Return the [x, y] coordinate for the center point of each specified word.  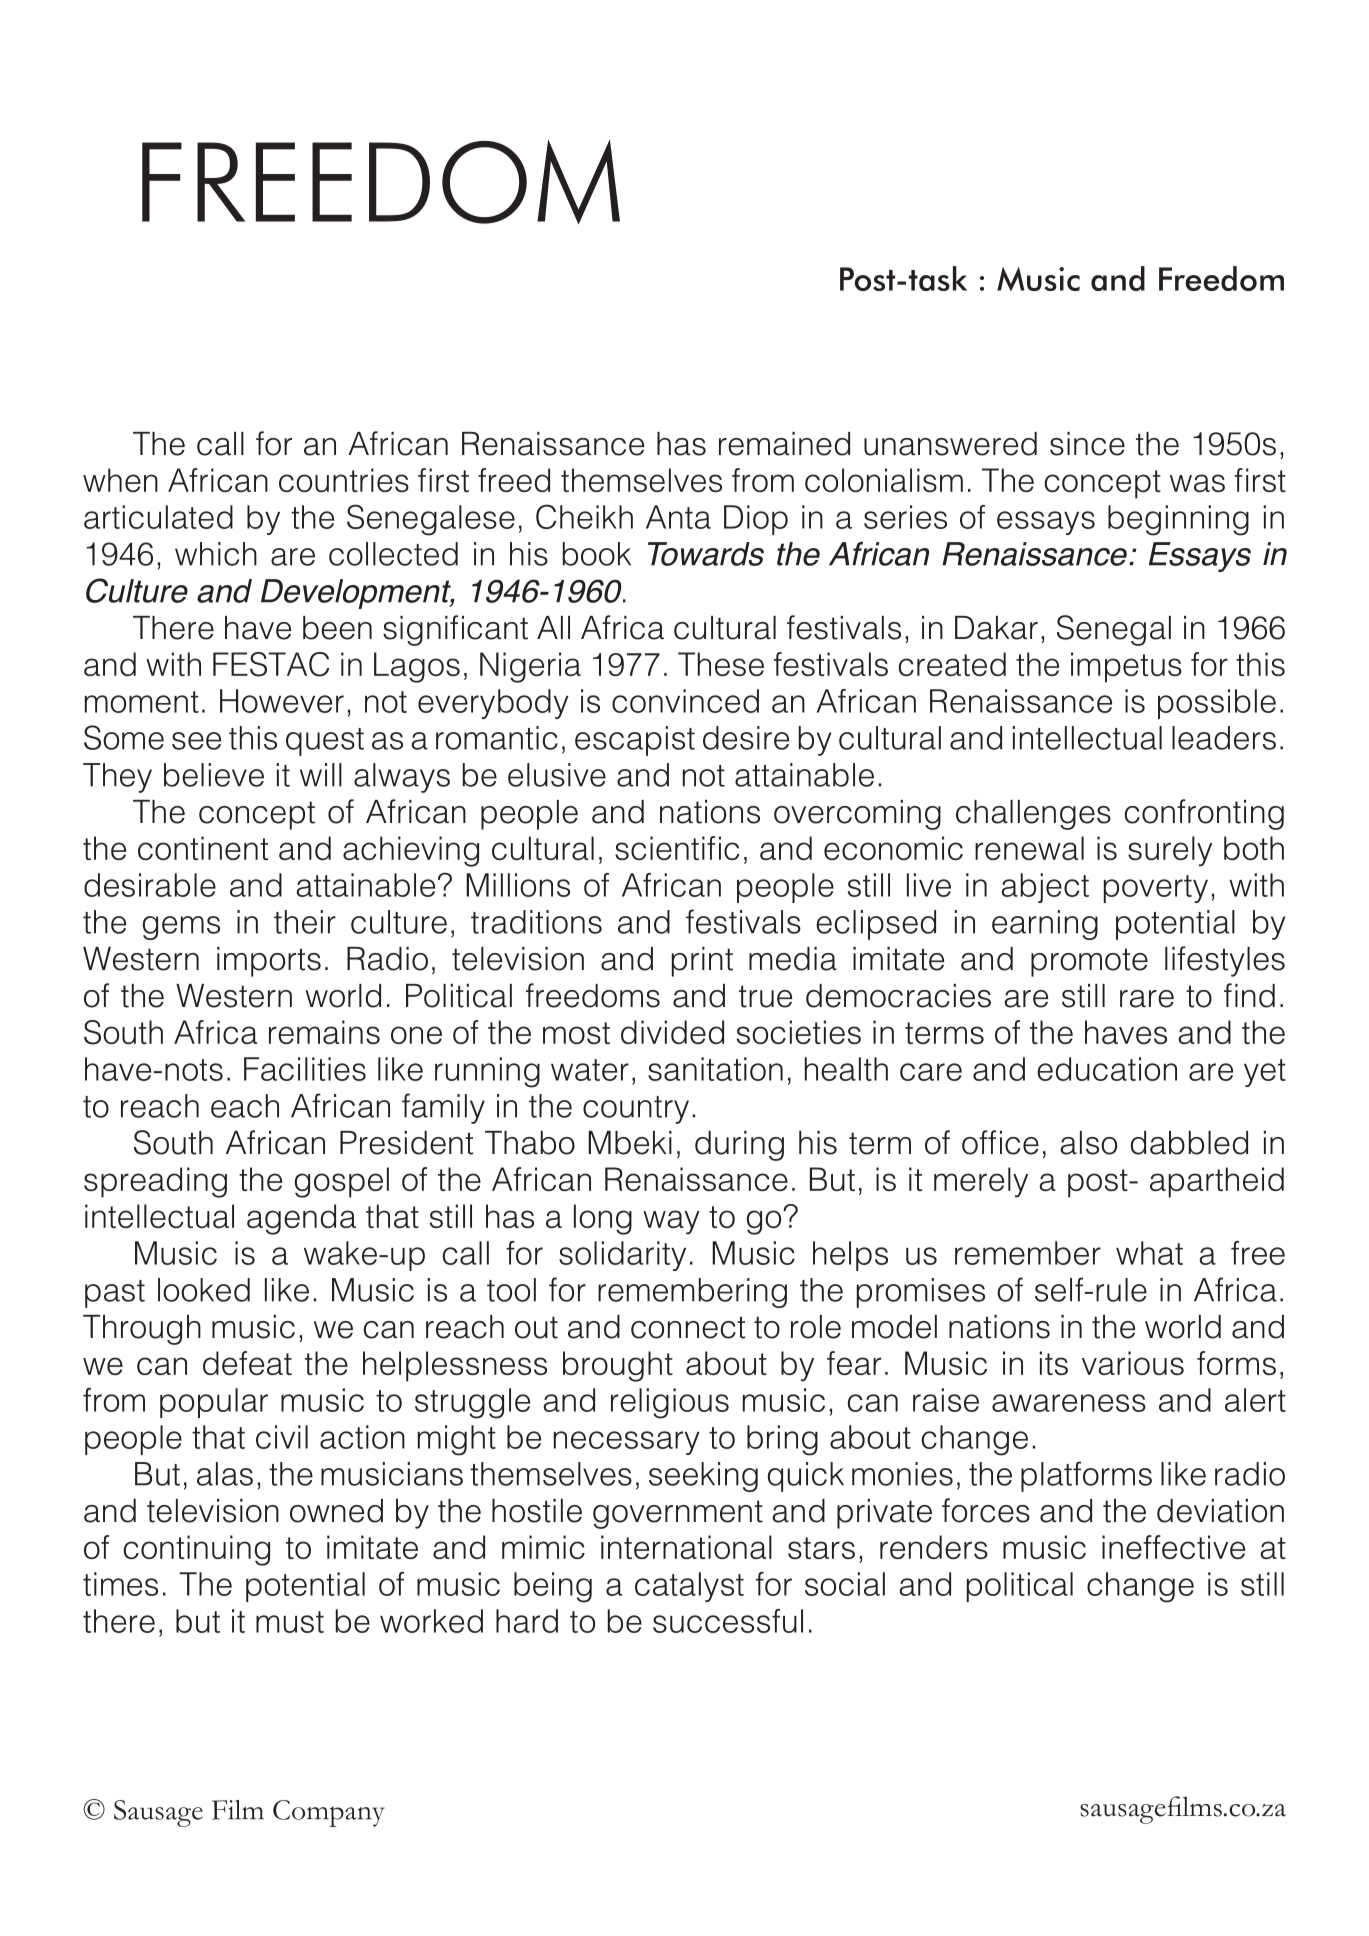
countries [344, 480]
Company [329, 1813]
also [1088, 1143]
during [739, 1146]
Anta [678, 517]
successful [728, 1621]
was [1197, 483]
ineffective [1173, 1547]
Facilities [305, 1069]
